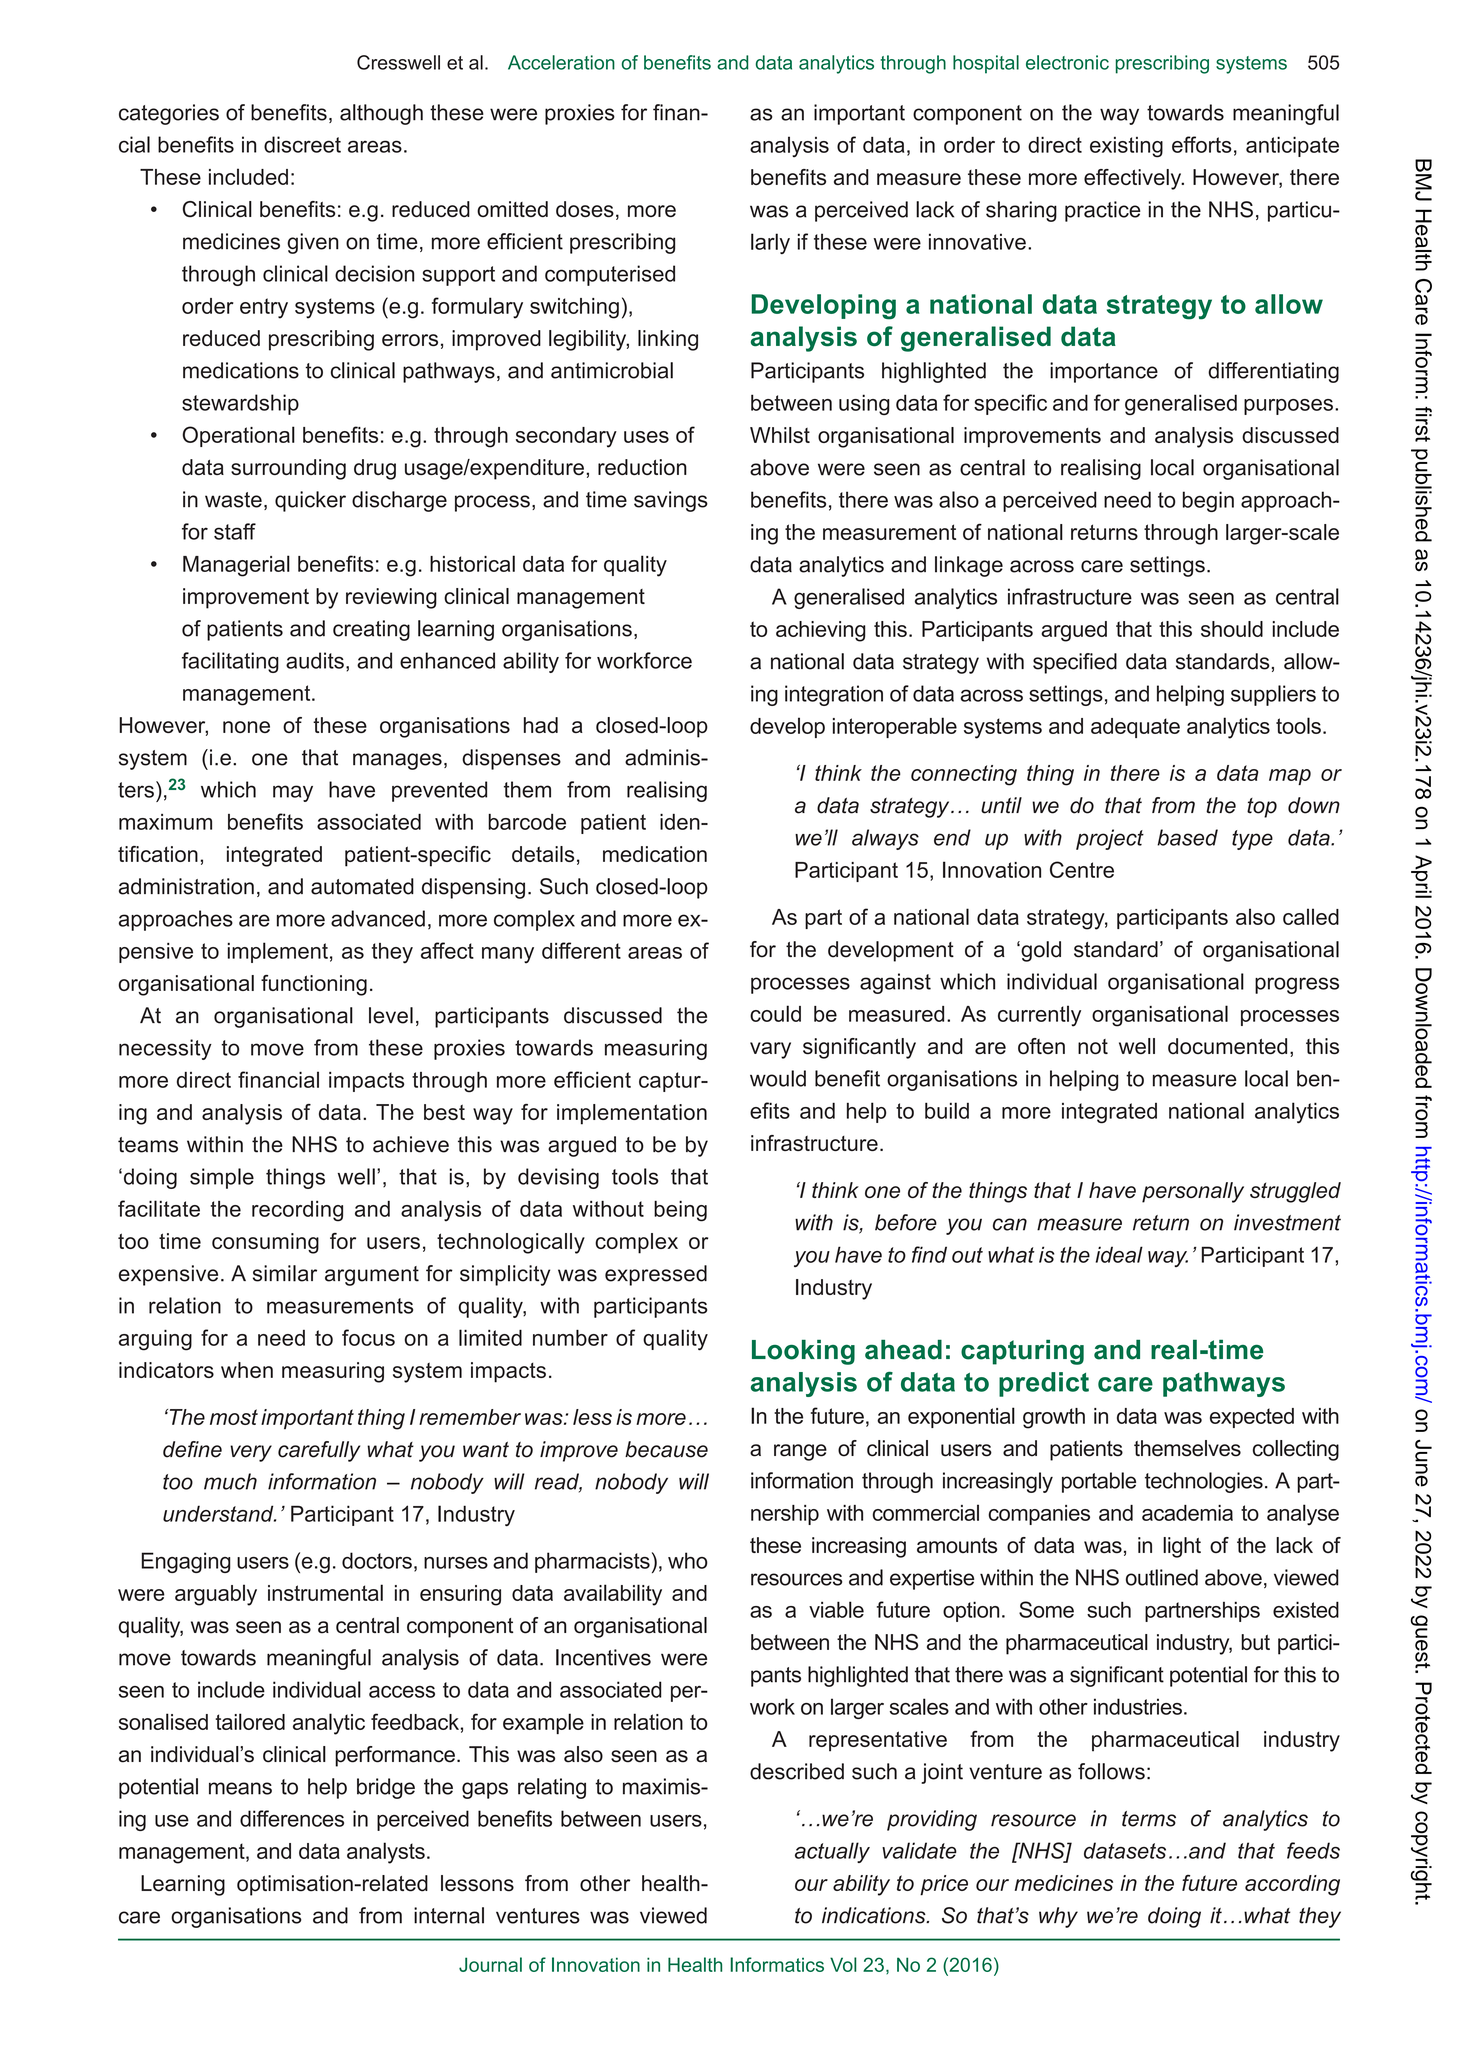 Image resolution: width=1458 pixels, height=2062 pixels. Describe the element at coordinates (671, 501) in the page. I see `savings` at that location.
